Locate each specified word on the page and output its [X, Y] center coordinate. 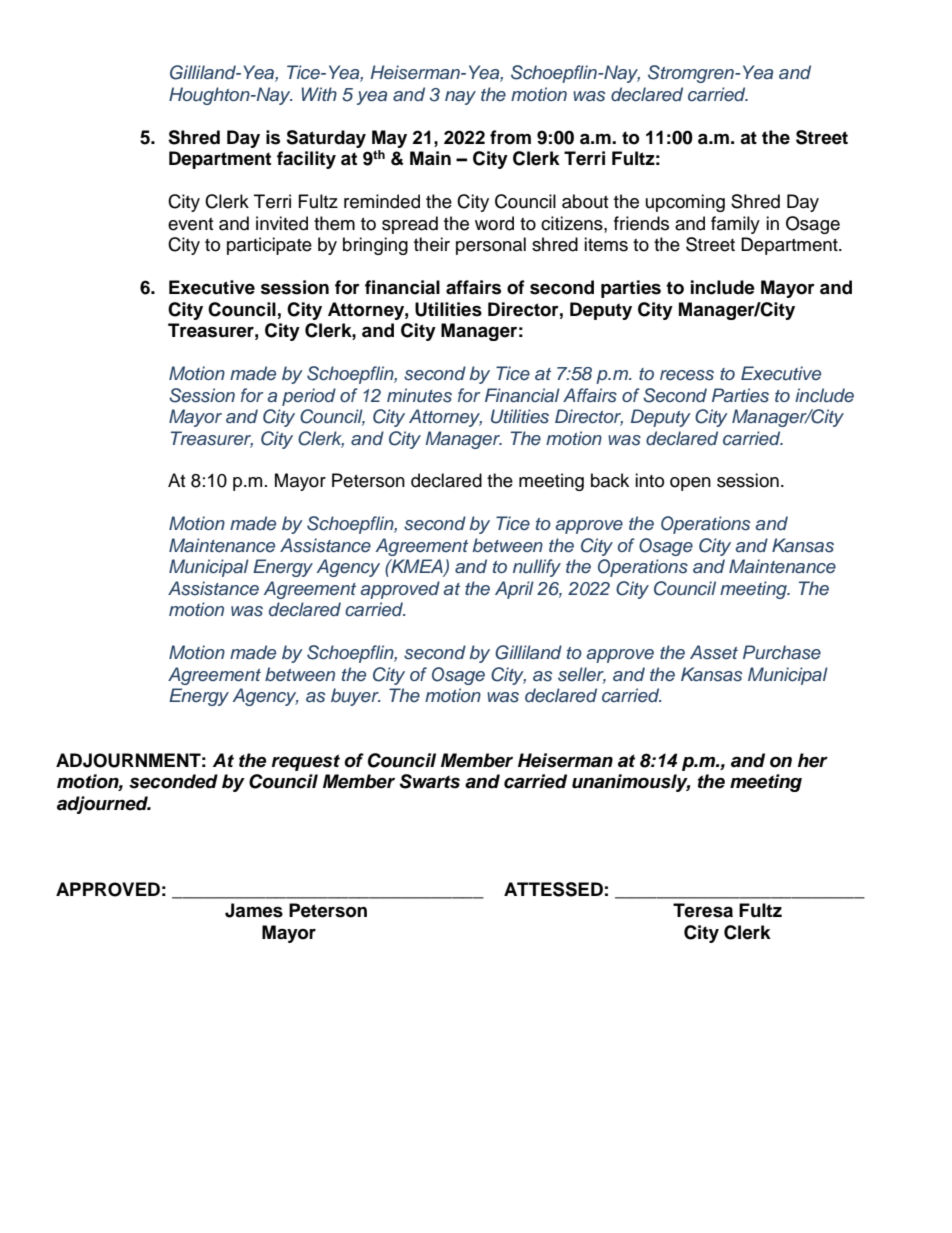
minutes [419, 395]
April [514, 590]
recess [687, 375]
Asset [714, 652]
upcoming [685, 203]
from [510, 137]
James [254, 910]
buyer [356, 697]
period [309, 397]
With [319, 94]
